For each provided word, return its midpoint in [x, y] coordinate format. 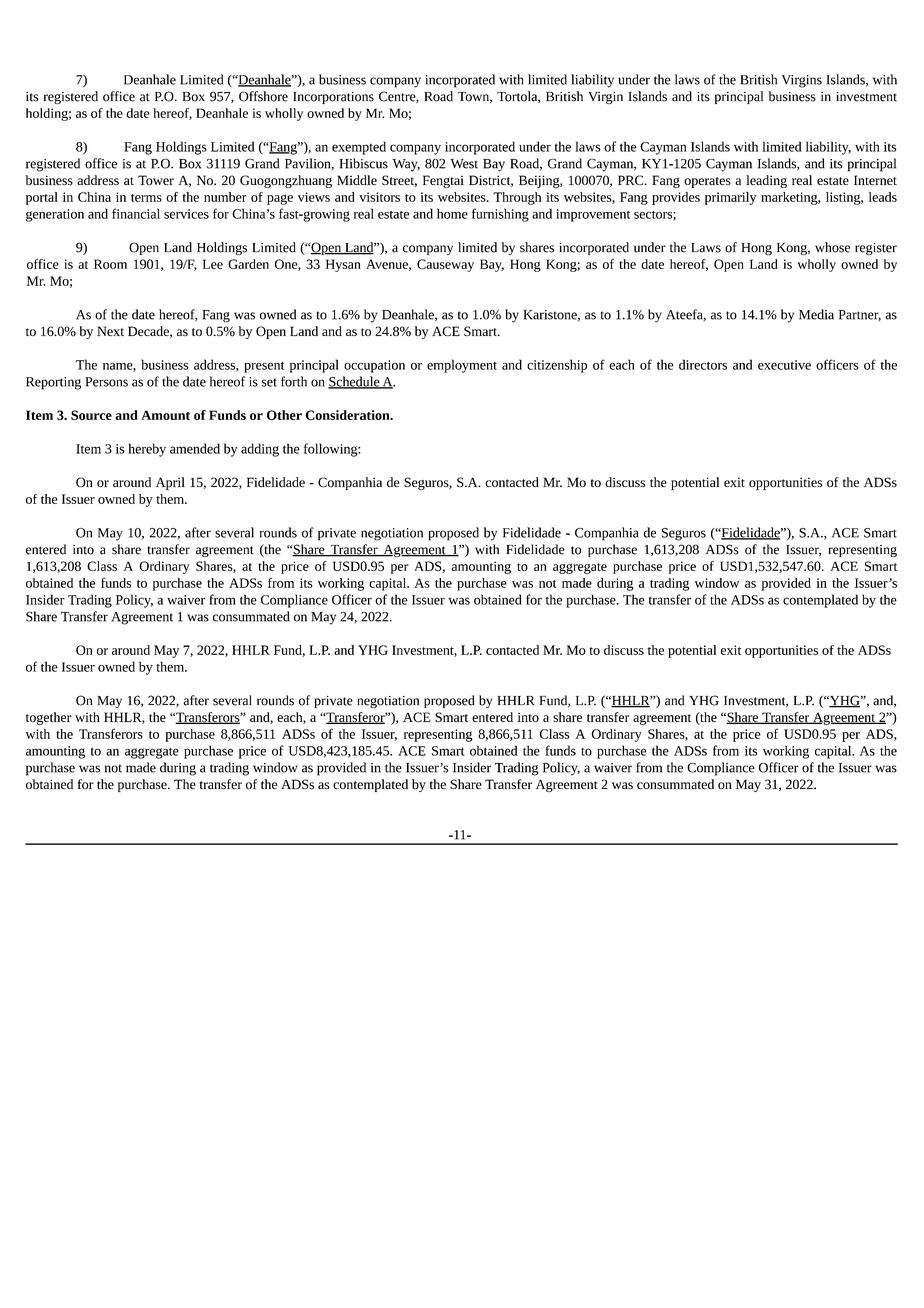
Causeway [445, 265]
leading [766, 181]
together [49, 718]
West [464, 164]
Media [816, 314]
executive [784, 365]
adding [260, 450]
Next [110, 331]
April [170, 483]
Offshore [263, 96]
